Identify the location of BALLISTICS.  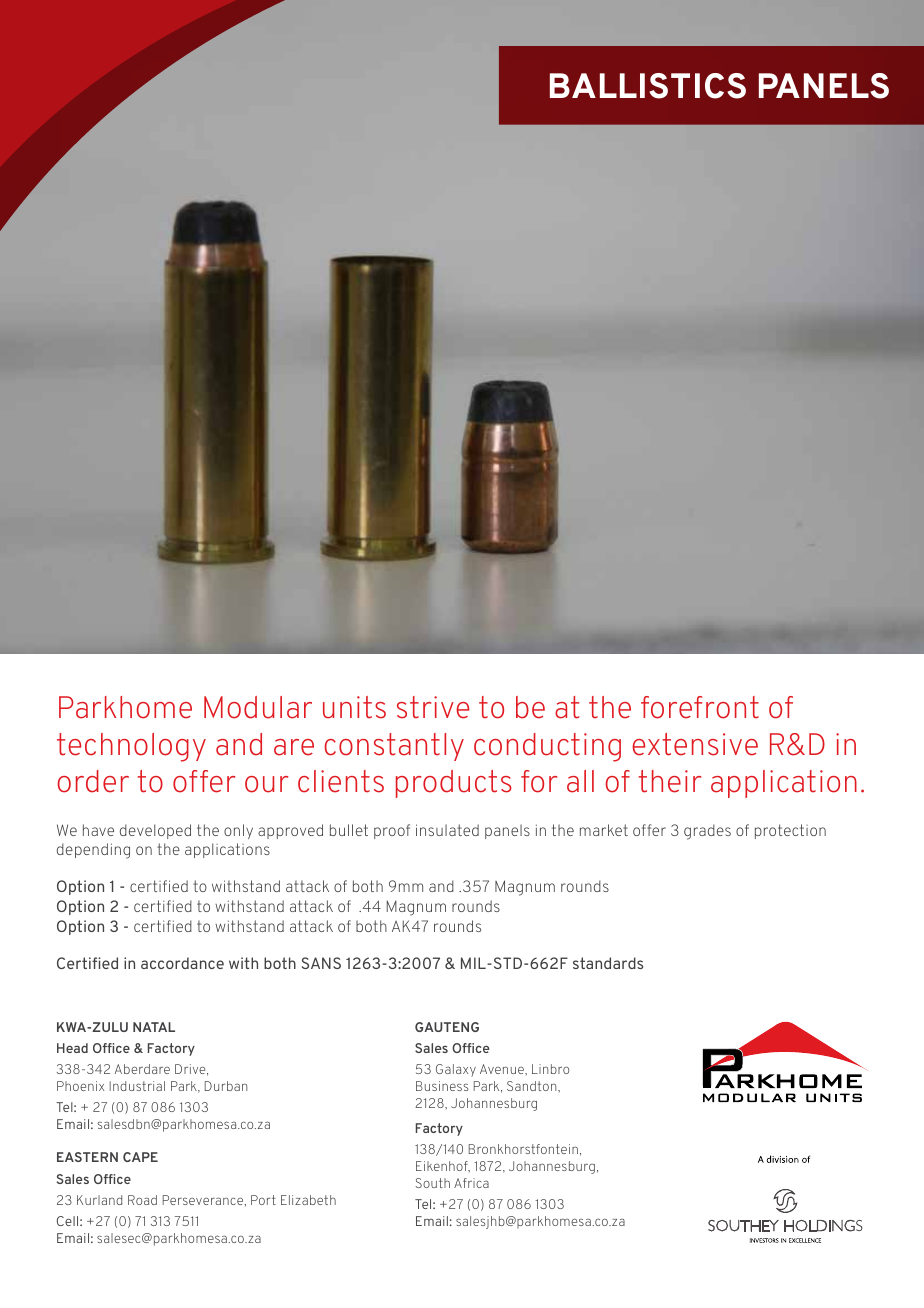
(648, 86).
